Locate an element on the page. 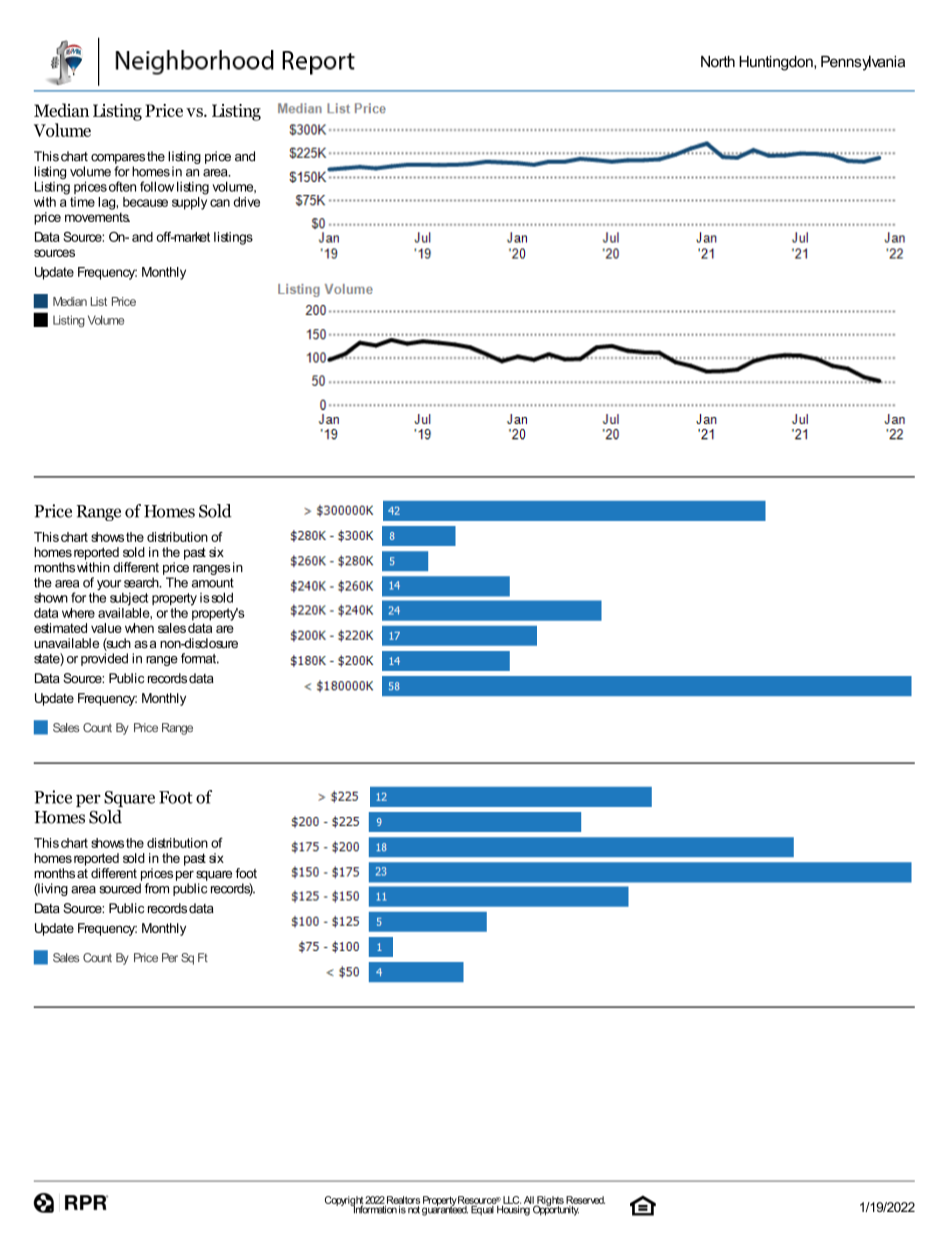  All is located at coordinates (529, 1200).
